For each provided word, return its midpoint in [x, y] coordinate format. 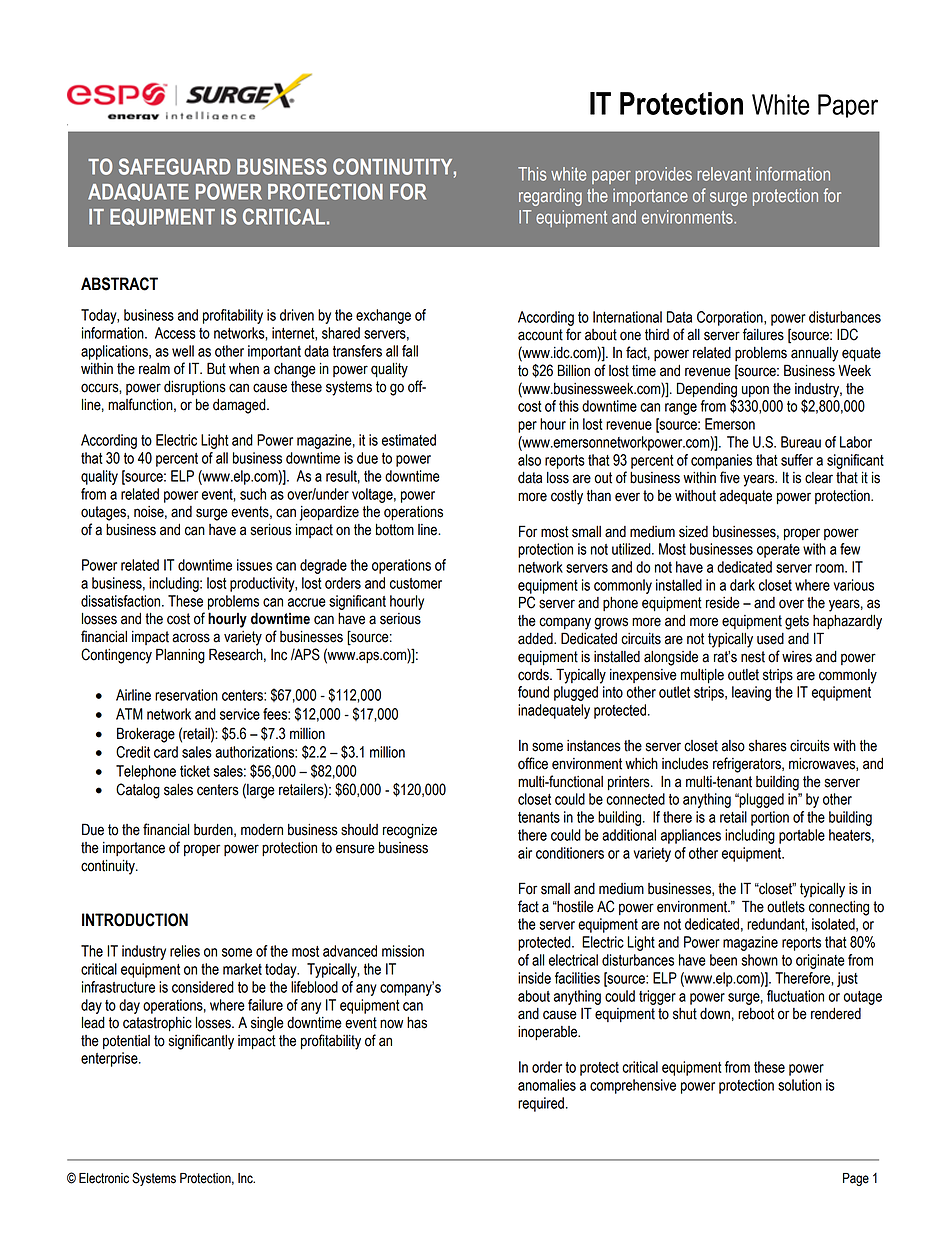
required [541, 1104]
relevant [724, 174]
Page [856, 1179]
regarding [550, 197]
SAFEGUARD [174, 166]
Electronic [104, 1178]
